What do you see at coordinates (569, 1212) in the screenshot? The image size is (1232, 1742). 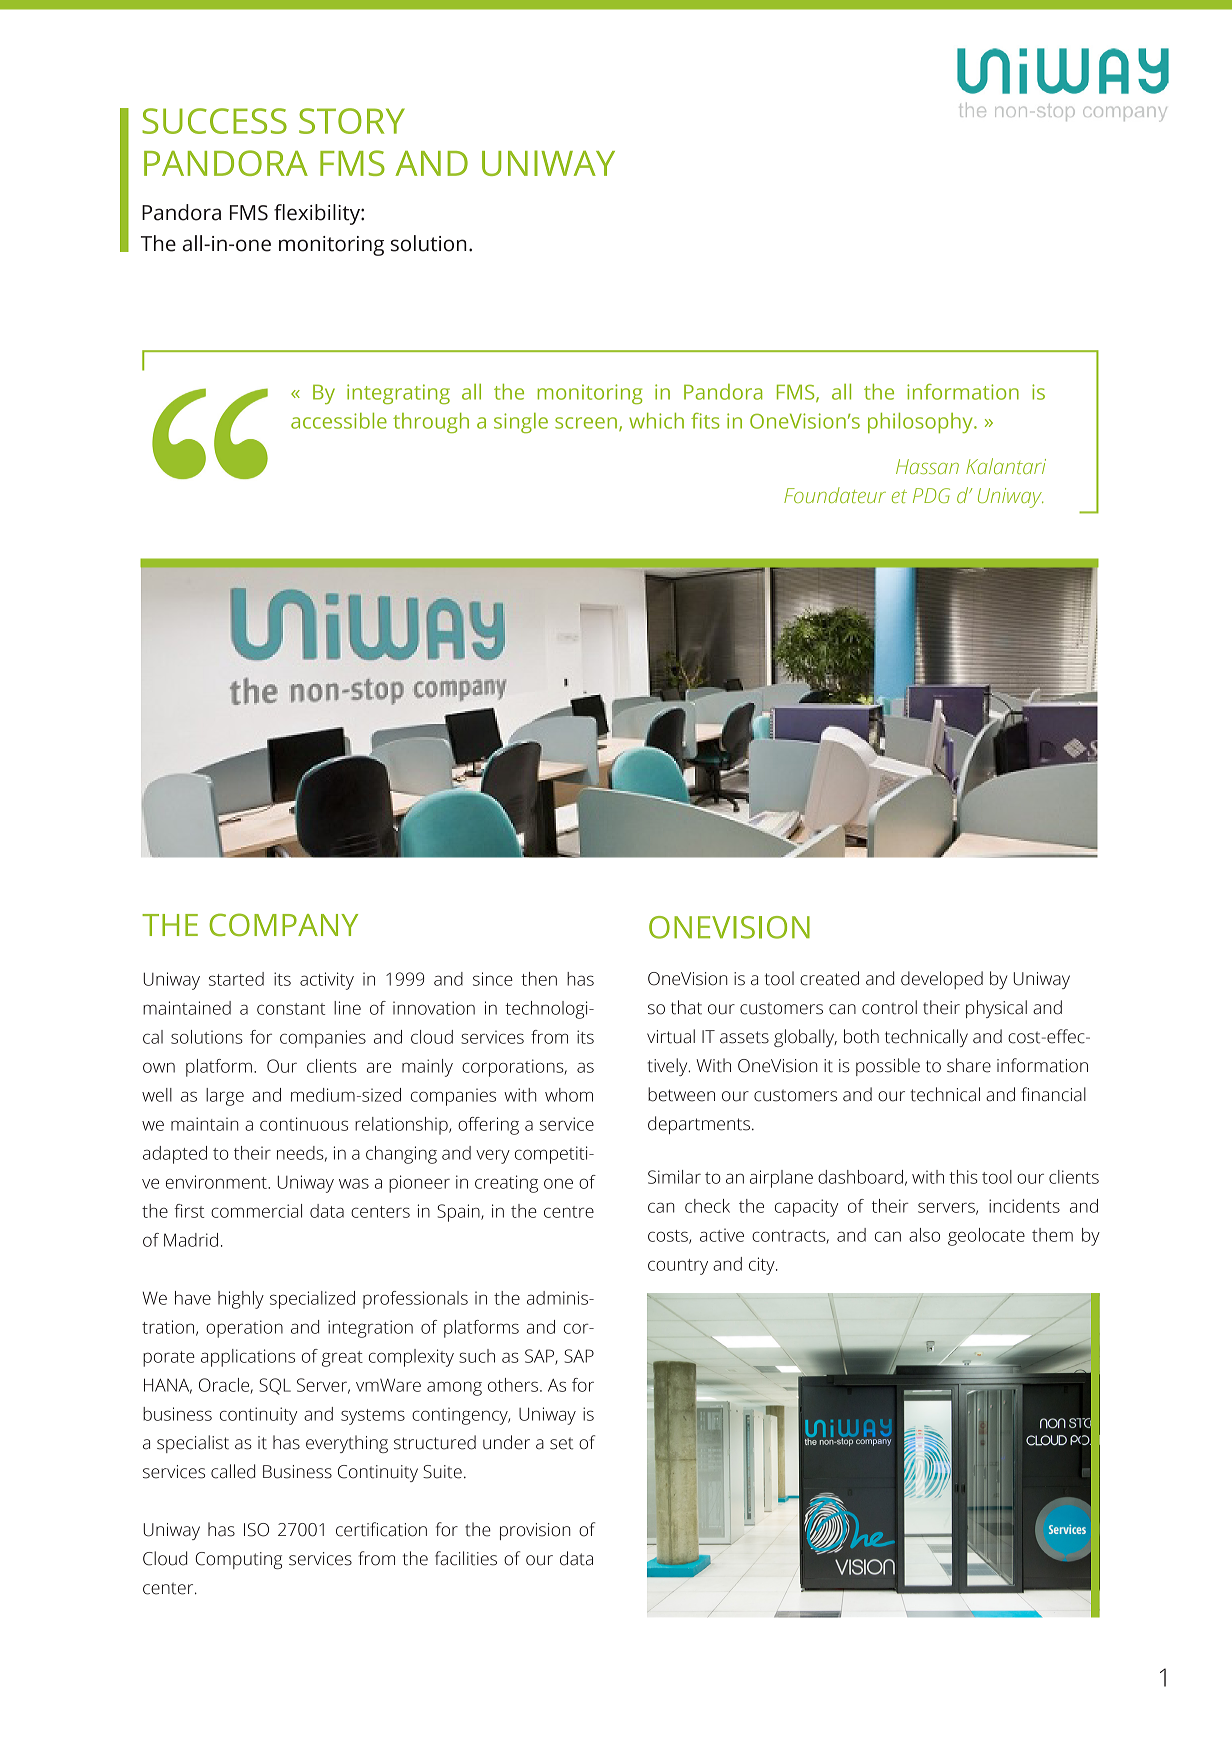 I see `centre` at bounding box center [569, 1212].
